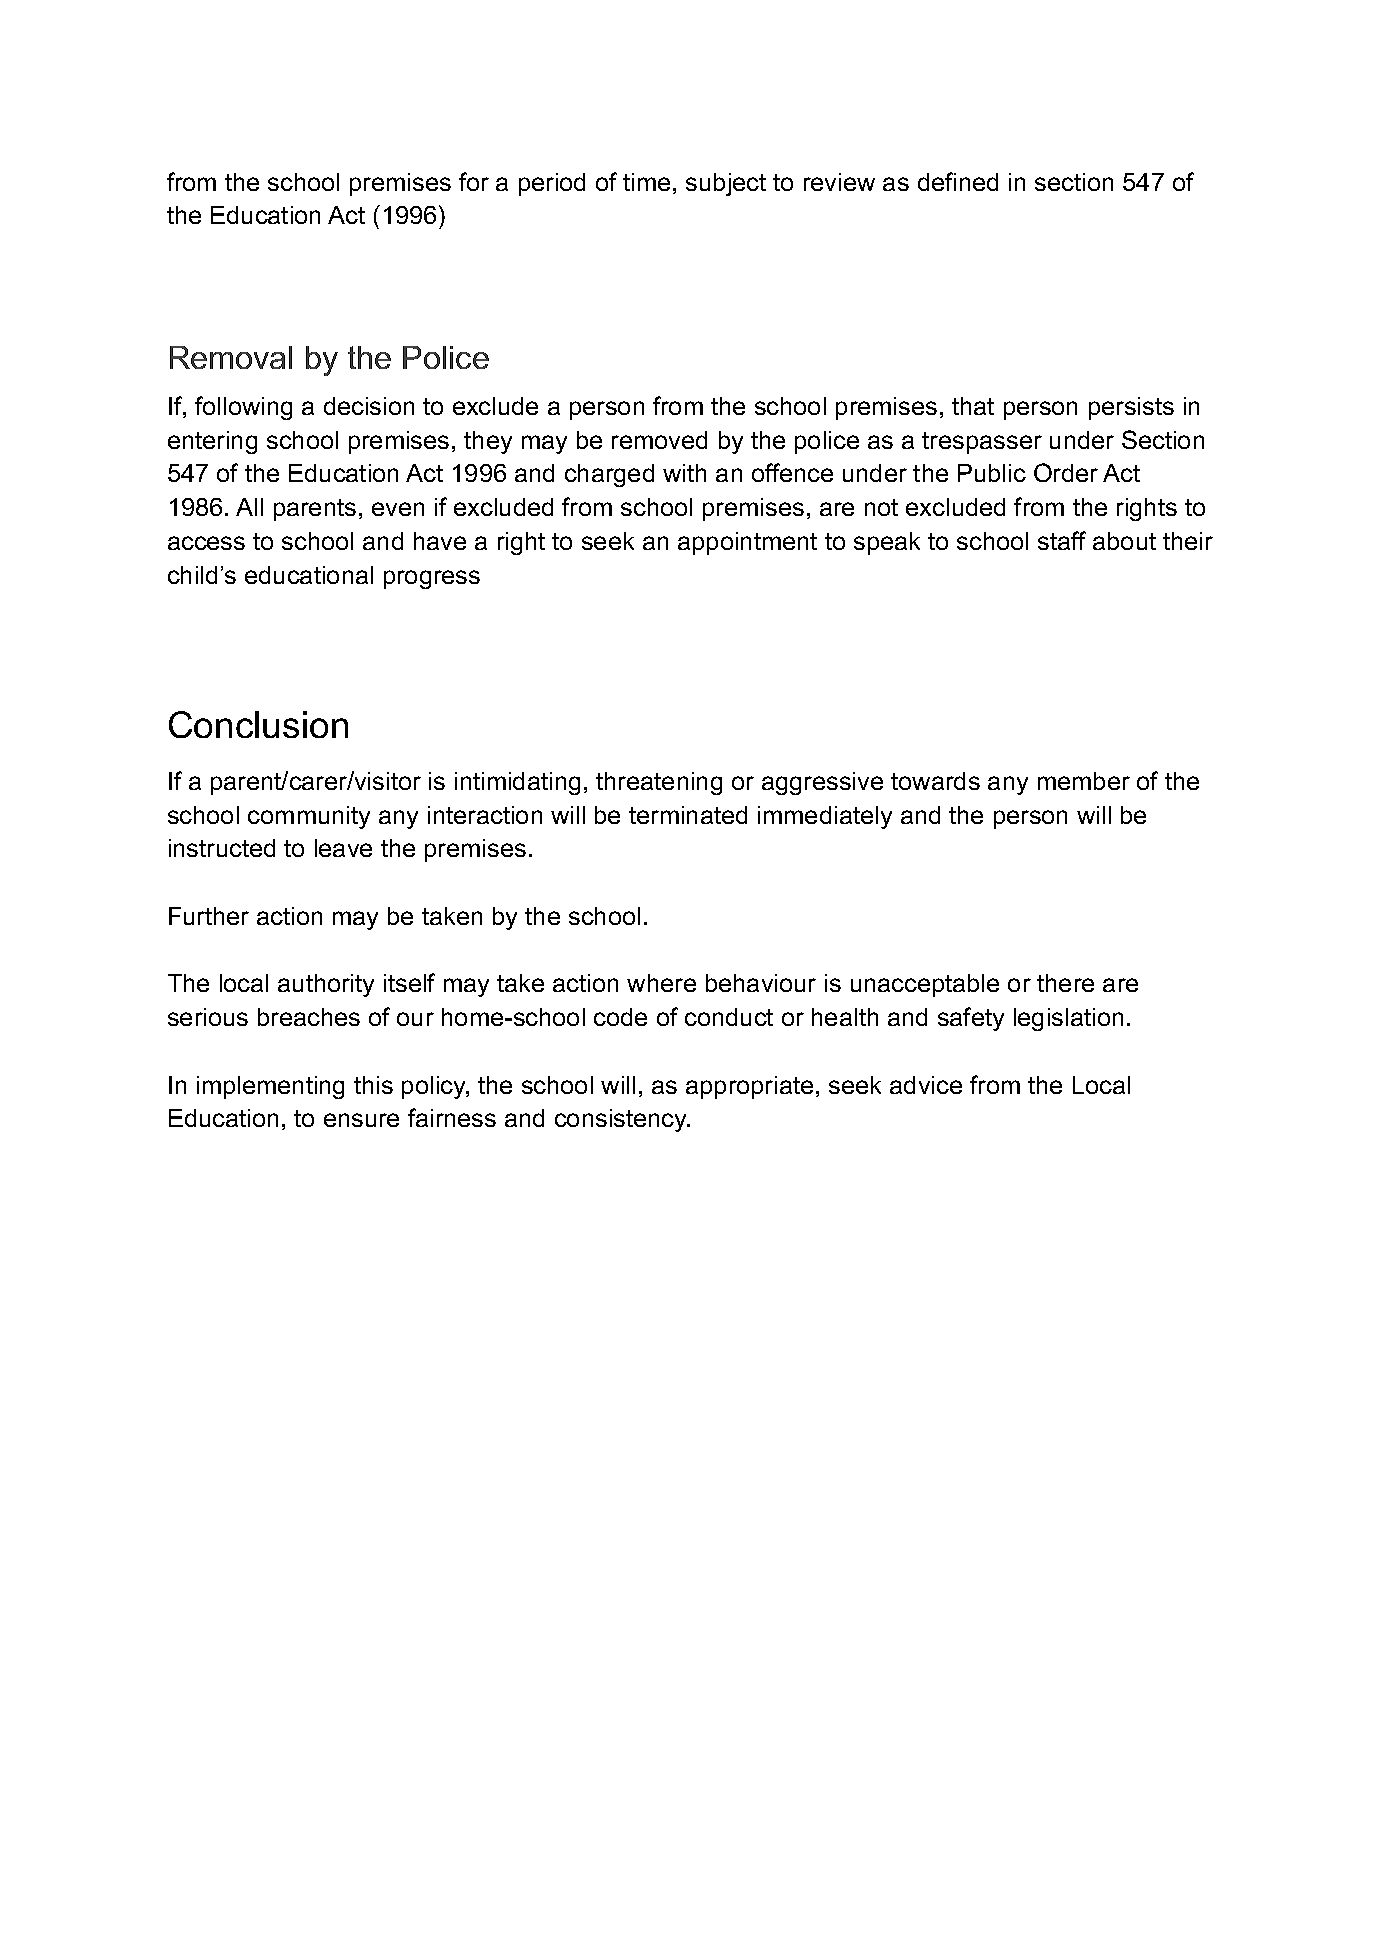 This screenshot has height=1954, width=1383. I want to click on subject, so click(726, 184).
